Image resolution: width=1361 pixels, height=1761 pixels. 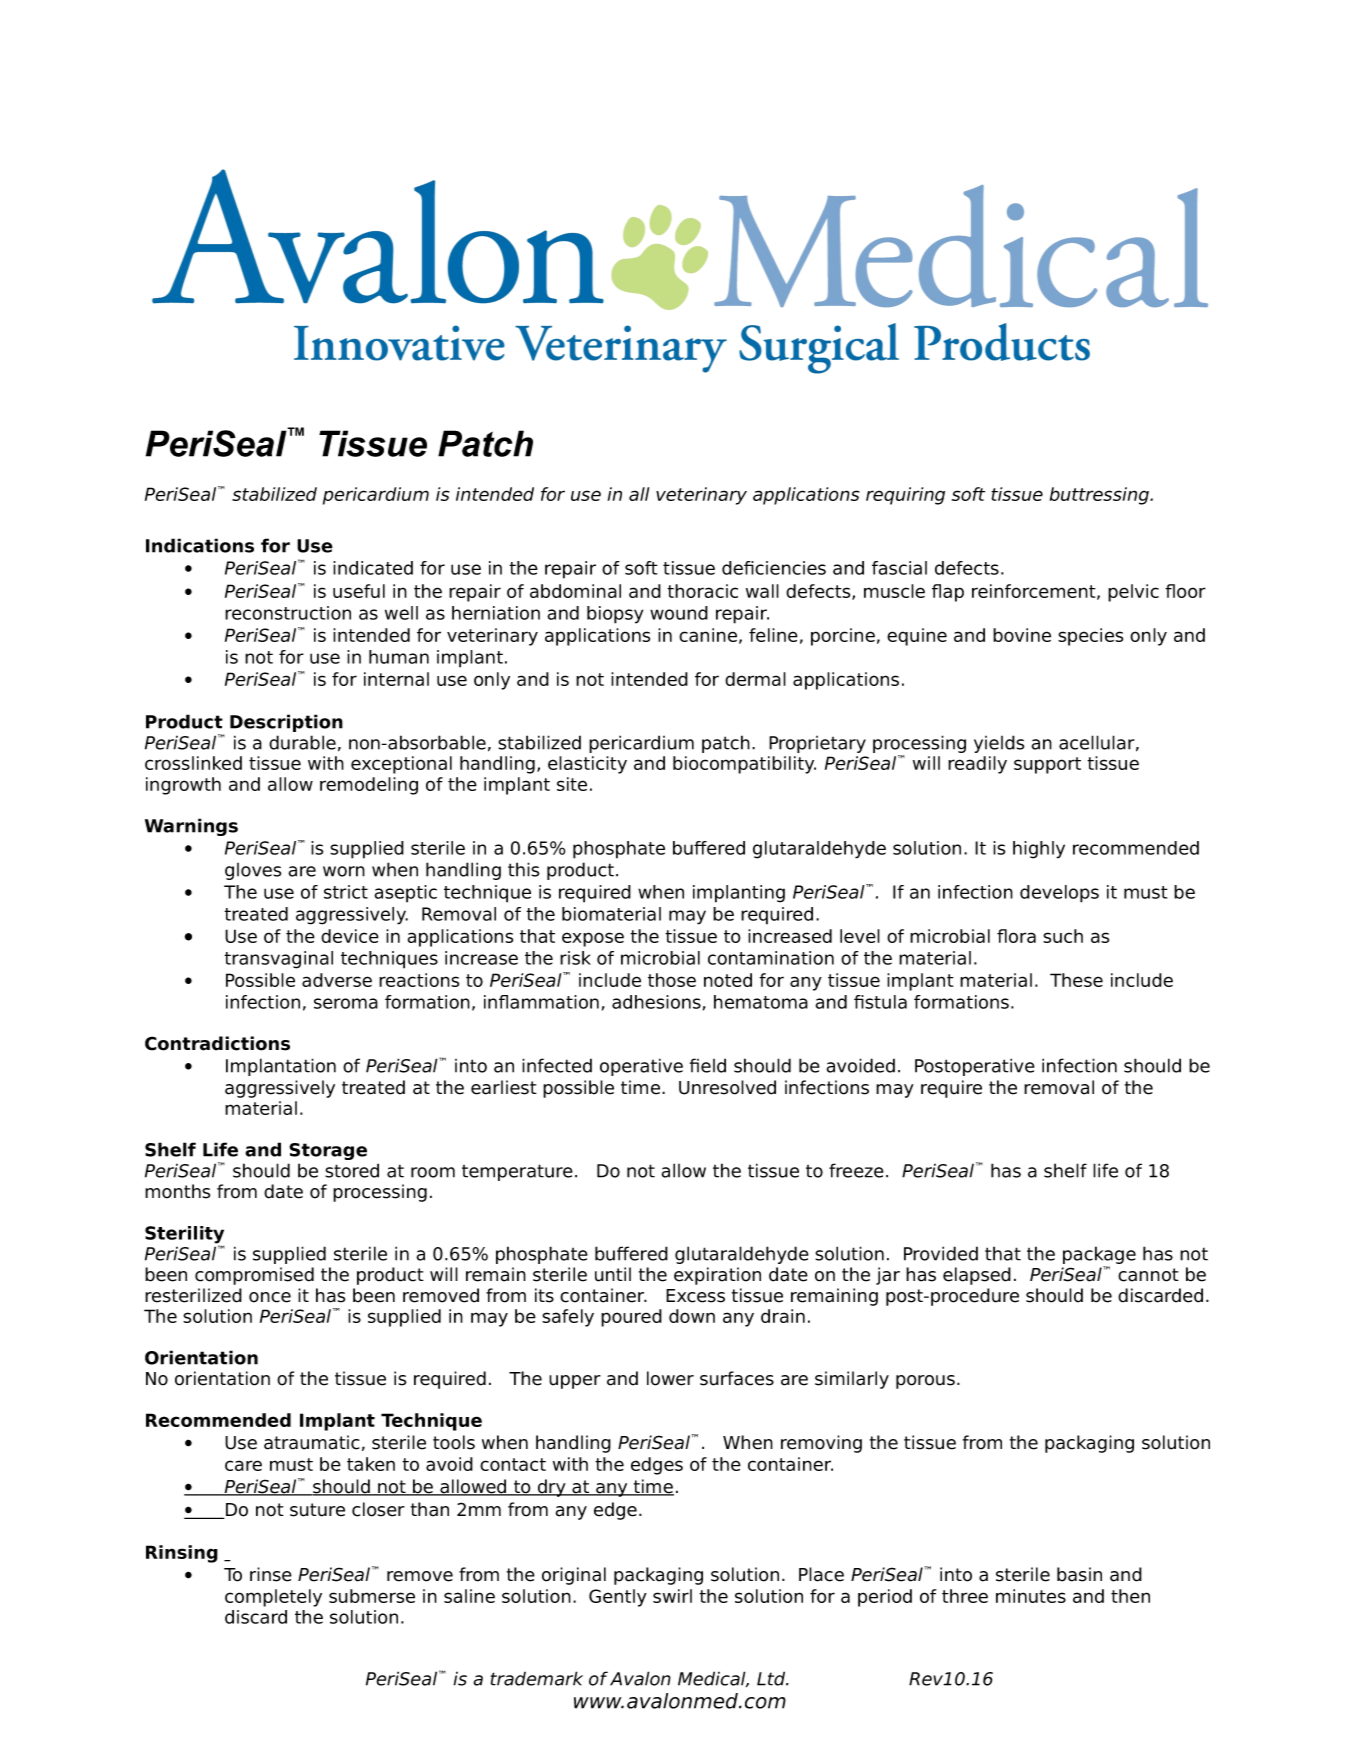 What do you see at coordinates (672, 1596) in the document?
I see `swirl` at bounding box center [672, 1596].
